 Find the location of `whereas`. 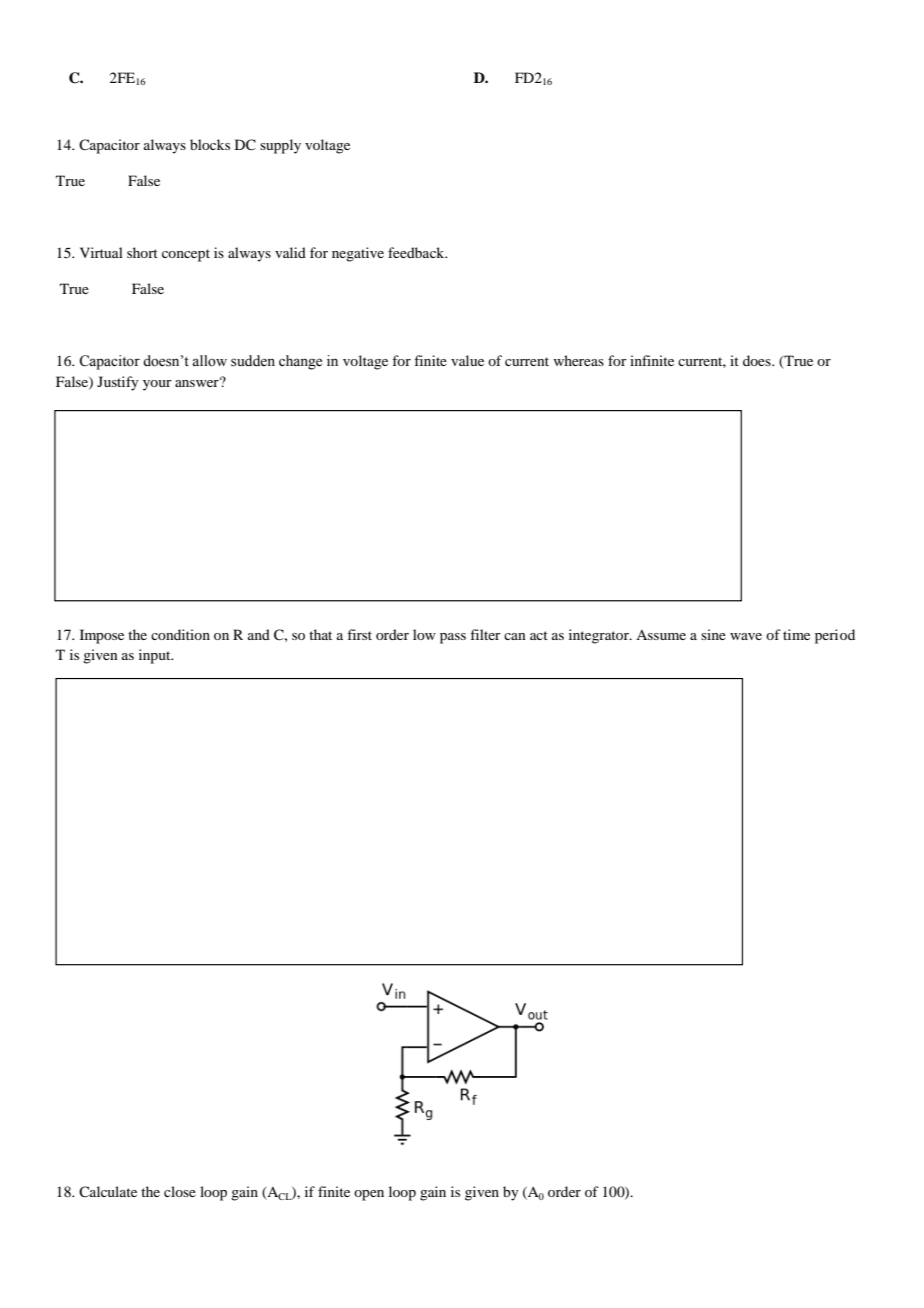

whereas is located at coordinates (578, 360).
